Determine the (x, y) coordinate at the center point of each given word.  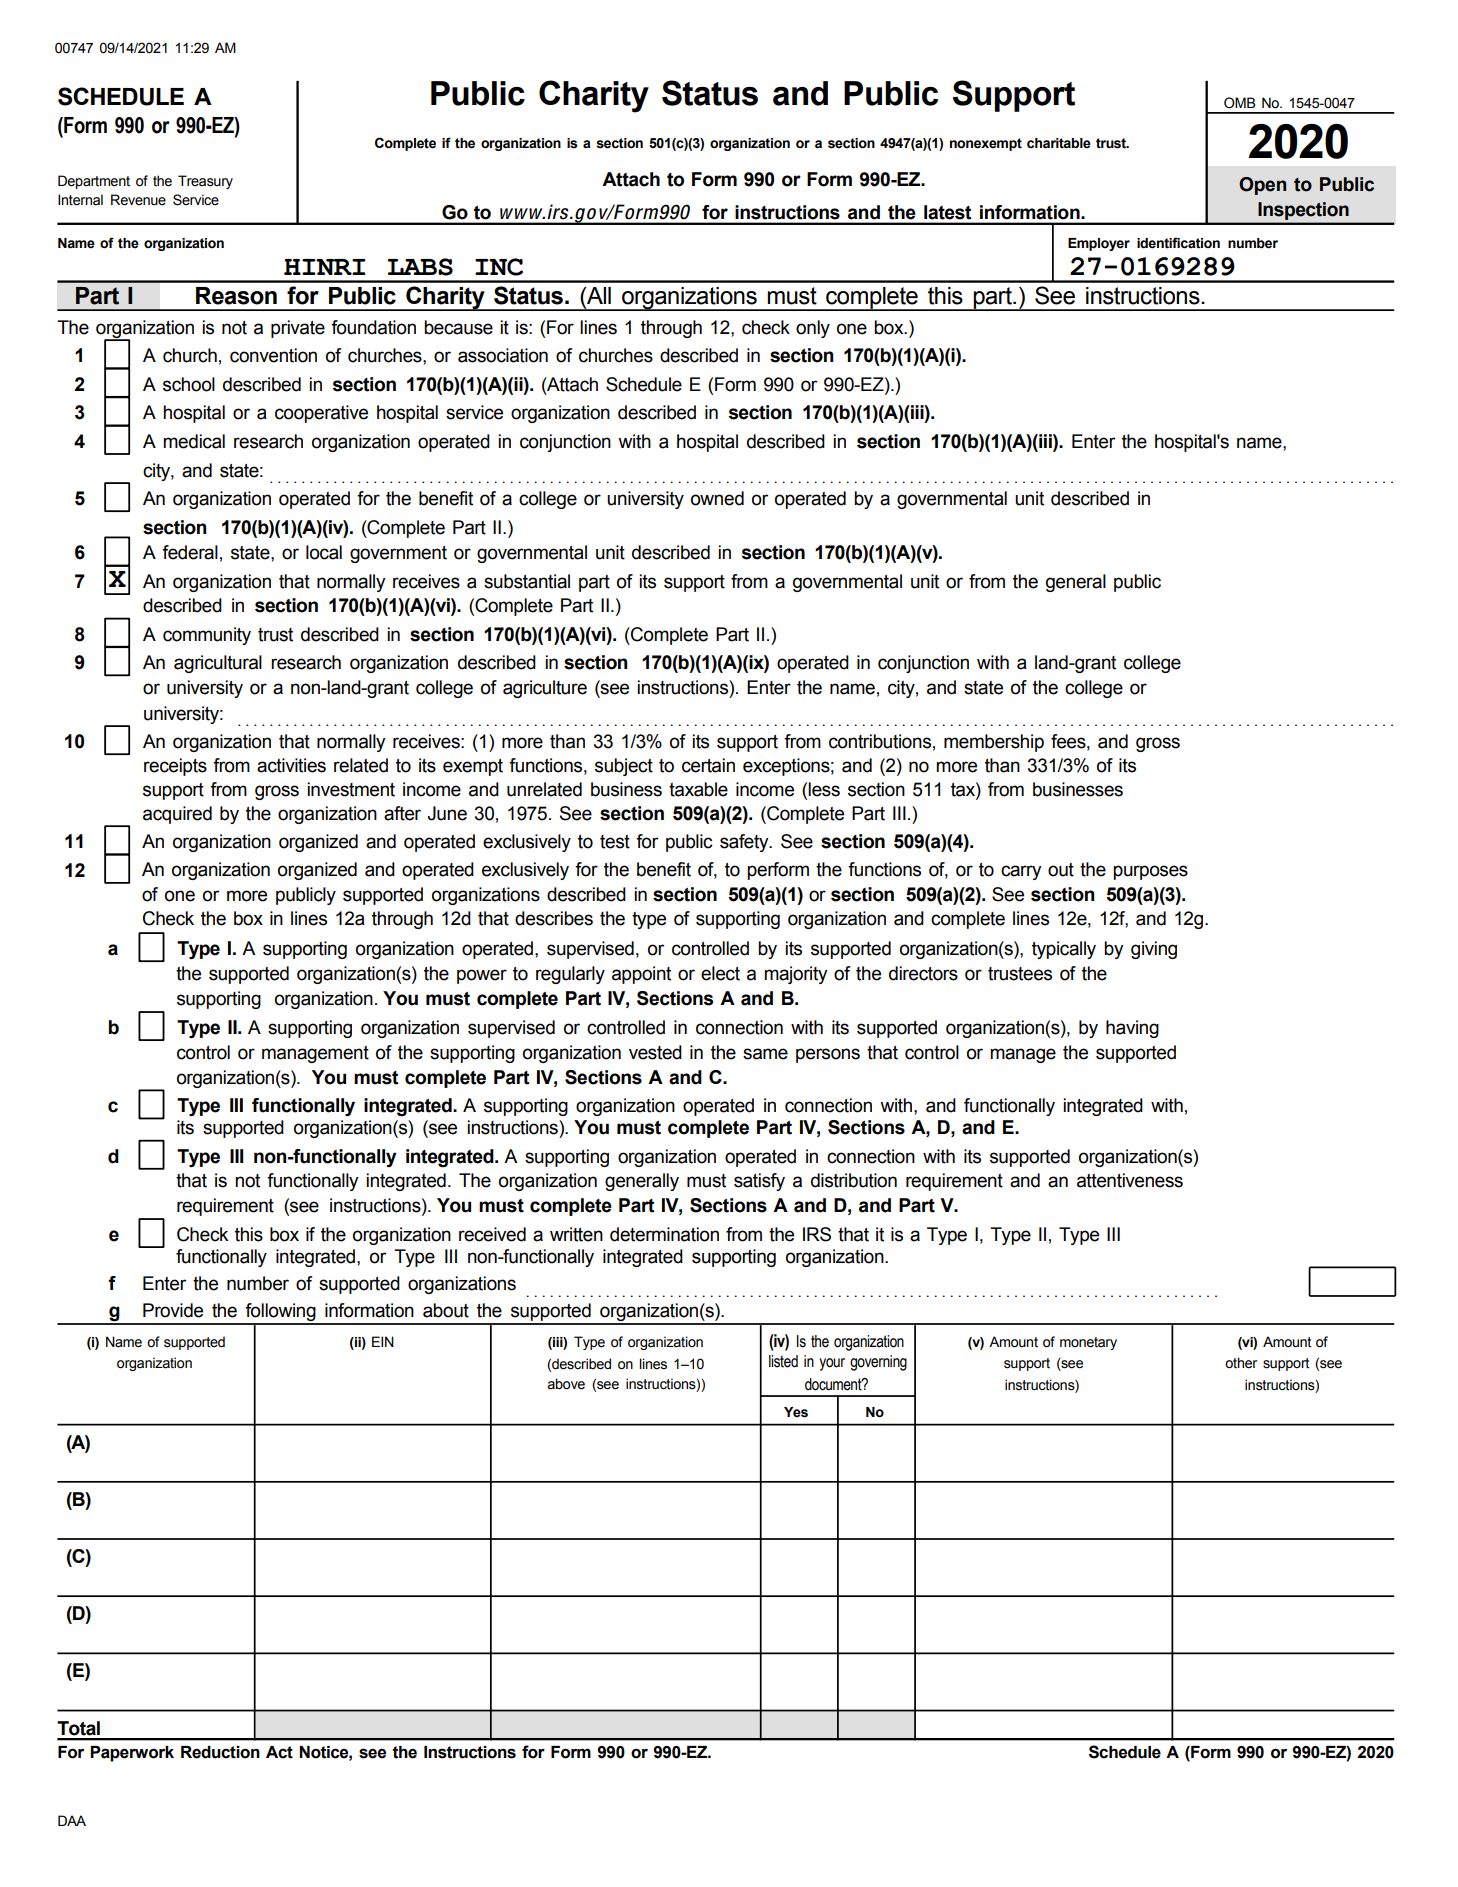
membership (994, 743)
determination (664, 1234)
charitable (1059, 143)
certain (708, 765)
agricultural (218, 664)
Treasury (205, 182)
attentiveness (1130, 1180)
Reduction (220, 1752)
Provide (173, 1310)
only (813, 329)
